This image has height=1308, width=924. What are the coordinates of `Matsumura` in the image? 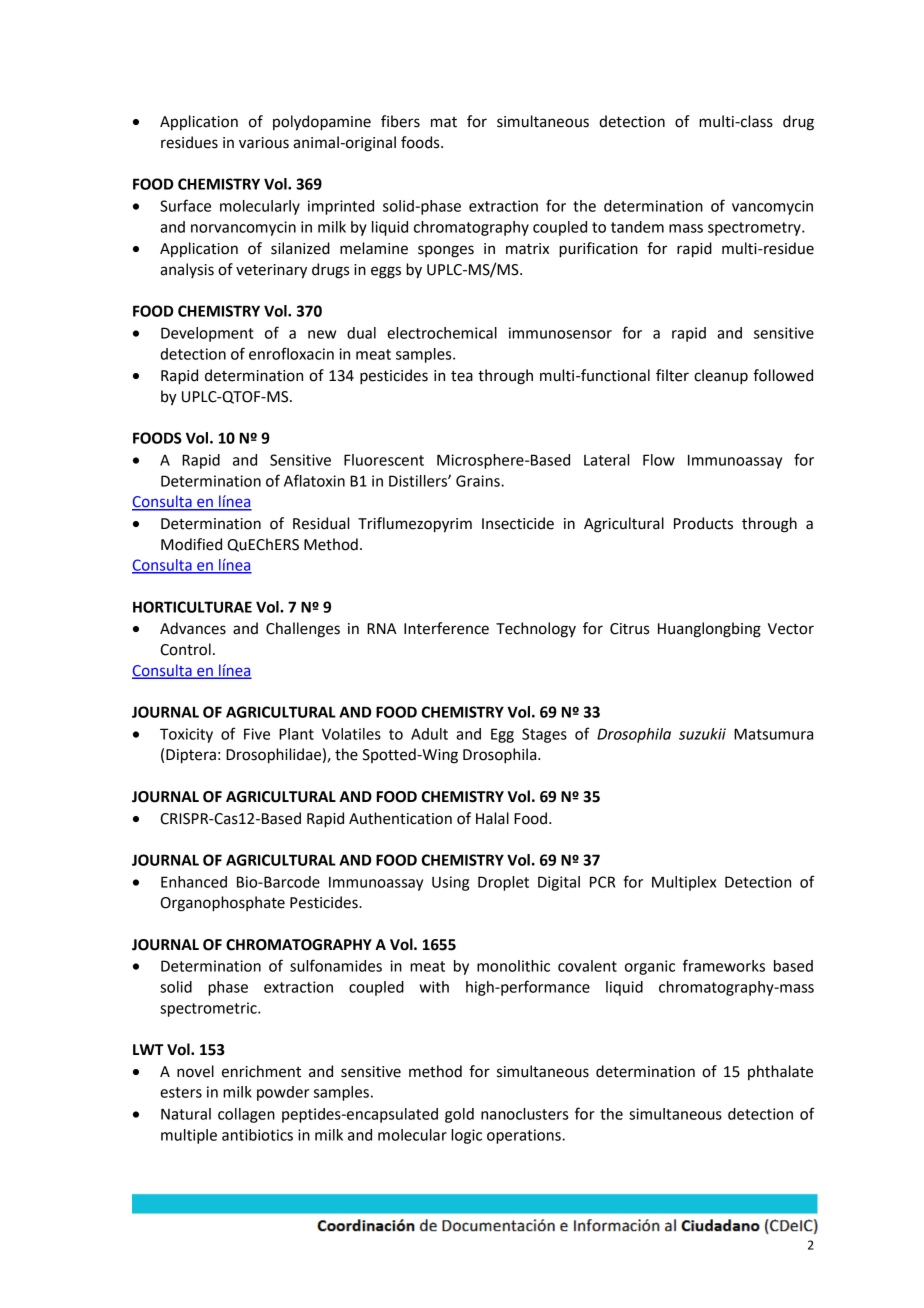 It's located at (773, 734).
